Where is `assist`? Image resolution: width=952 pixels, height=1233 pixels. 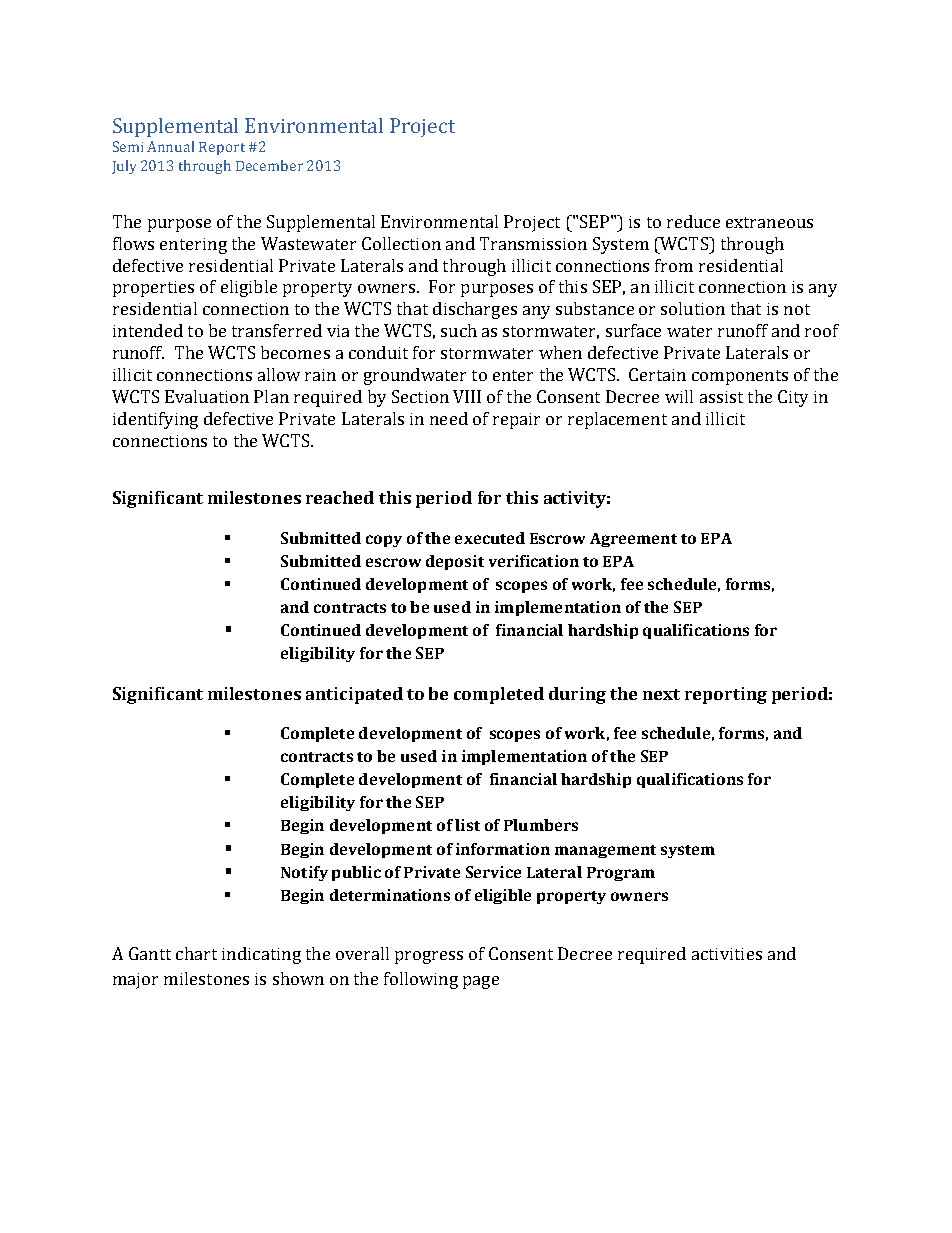
assist is located at coordinates (721, 397).
